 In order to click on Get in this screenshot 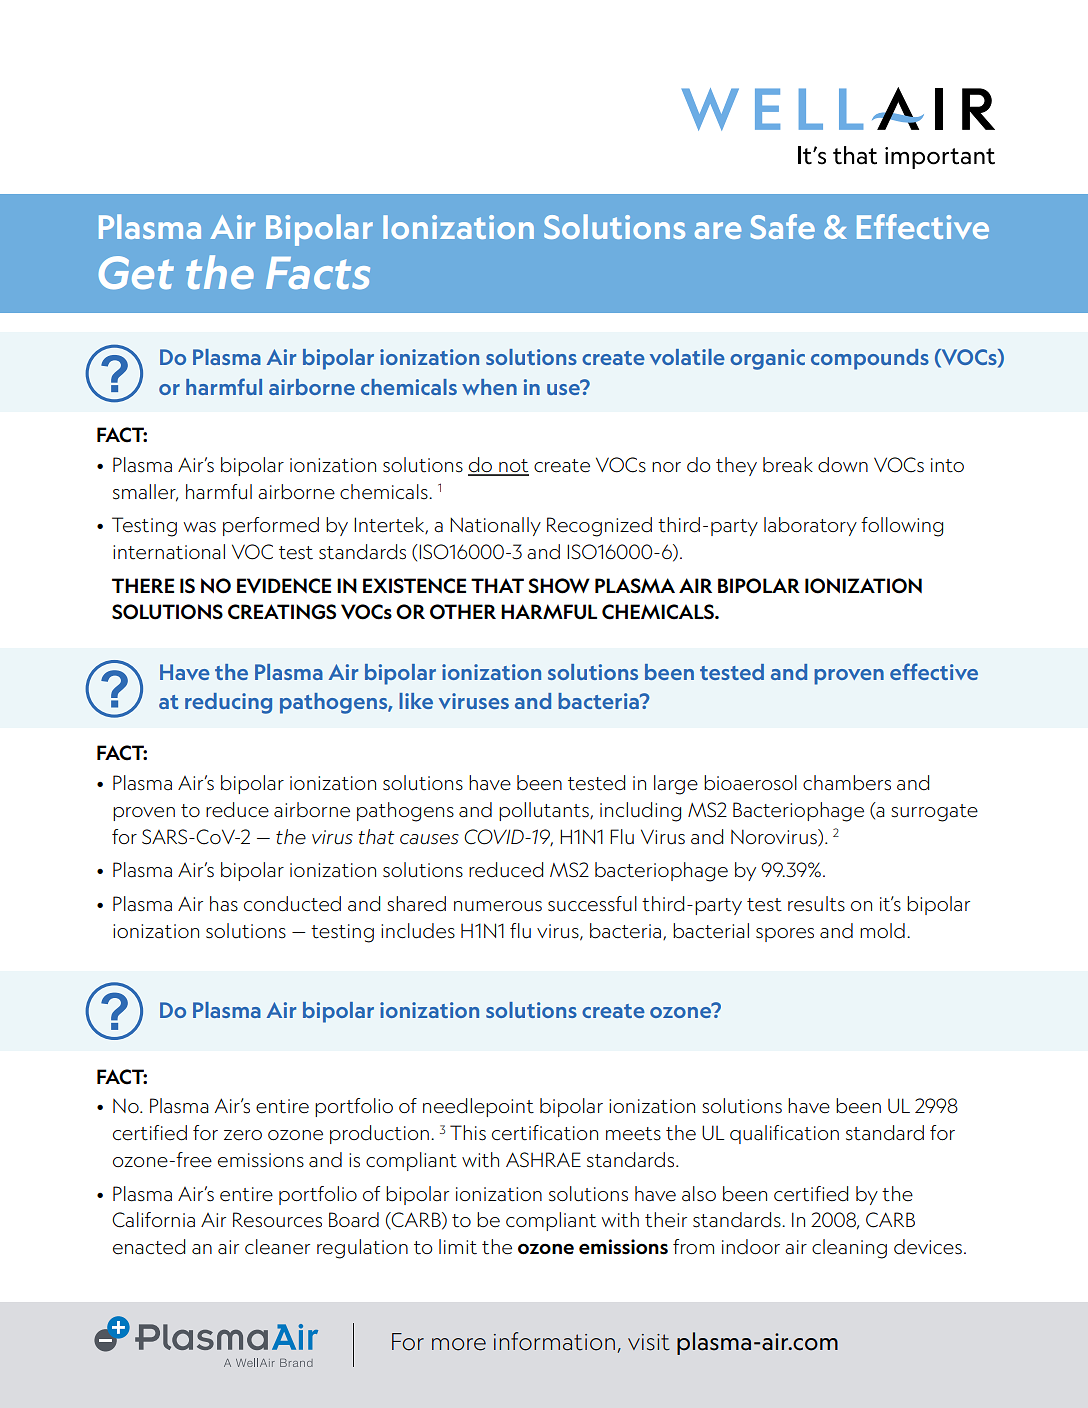, I will do `click(136, 272)`.
